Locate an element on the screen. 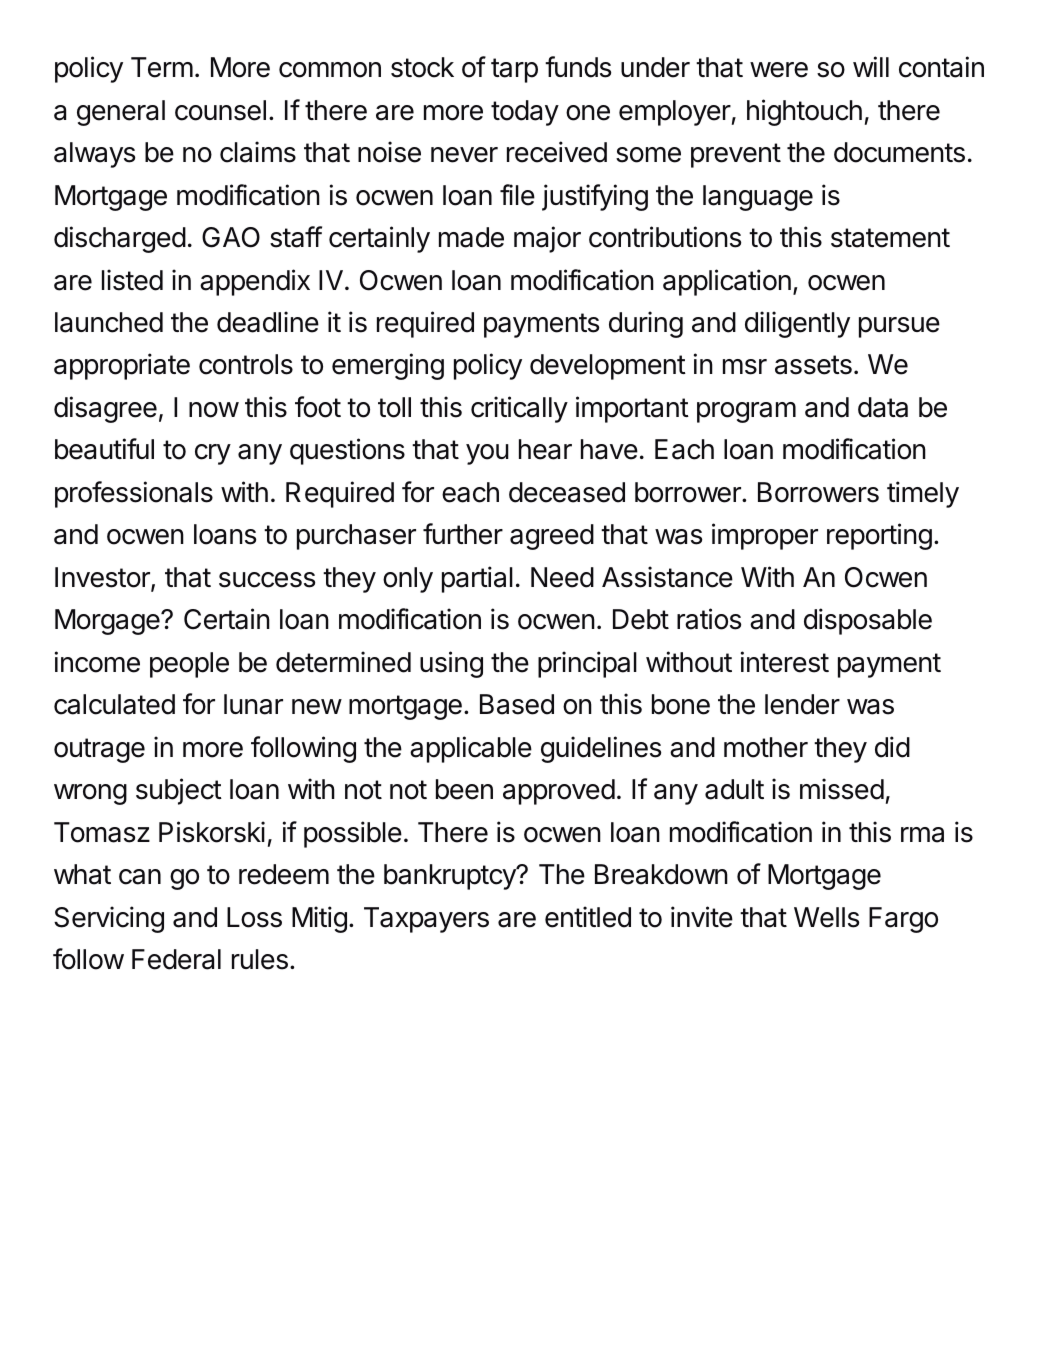 This screenshot has width=1040, height=1346. Wells is located at coordinates (826, 917).
